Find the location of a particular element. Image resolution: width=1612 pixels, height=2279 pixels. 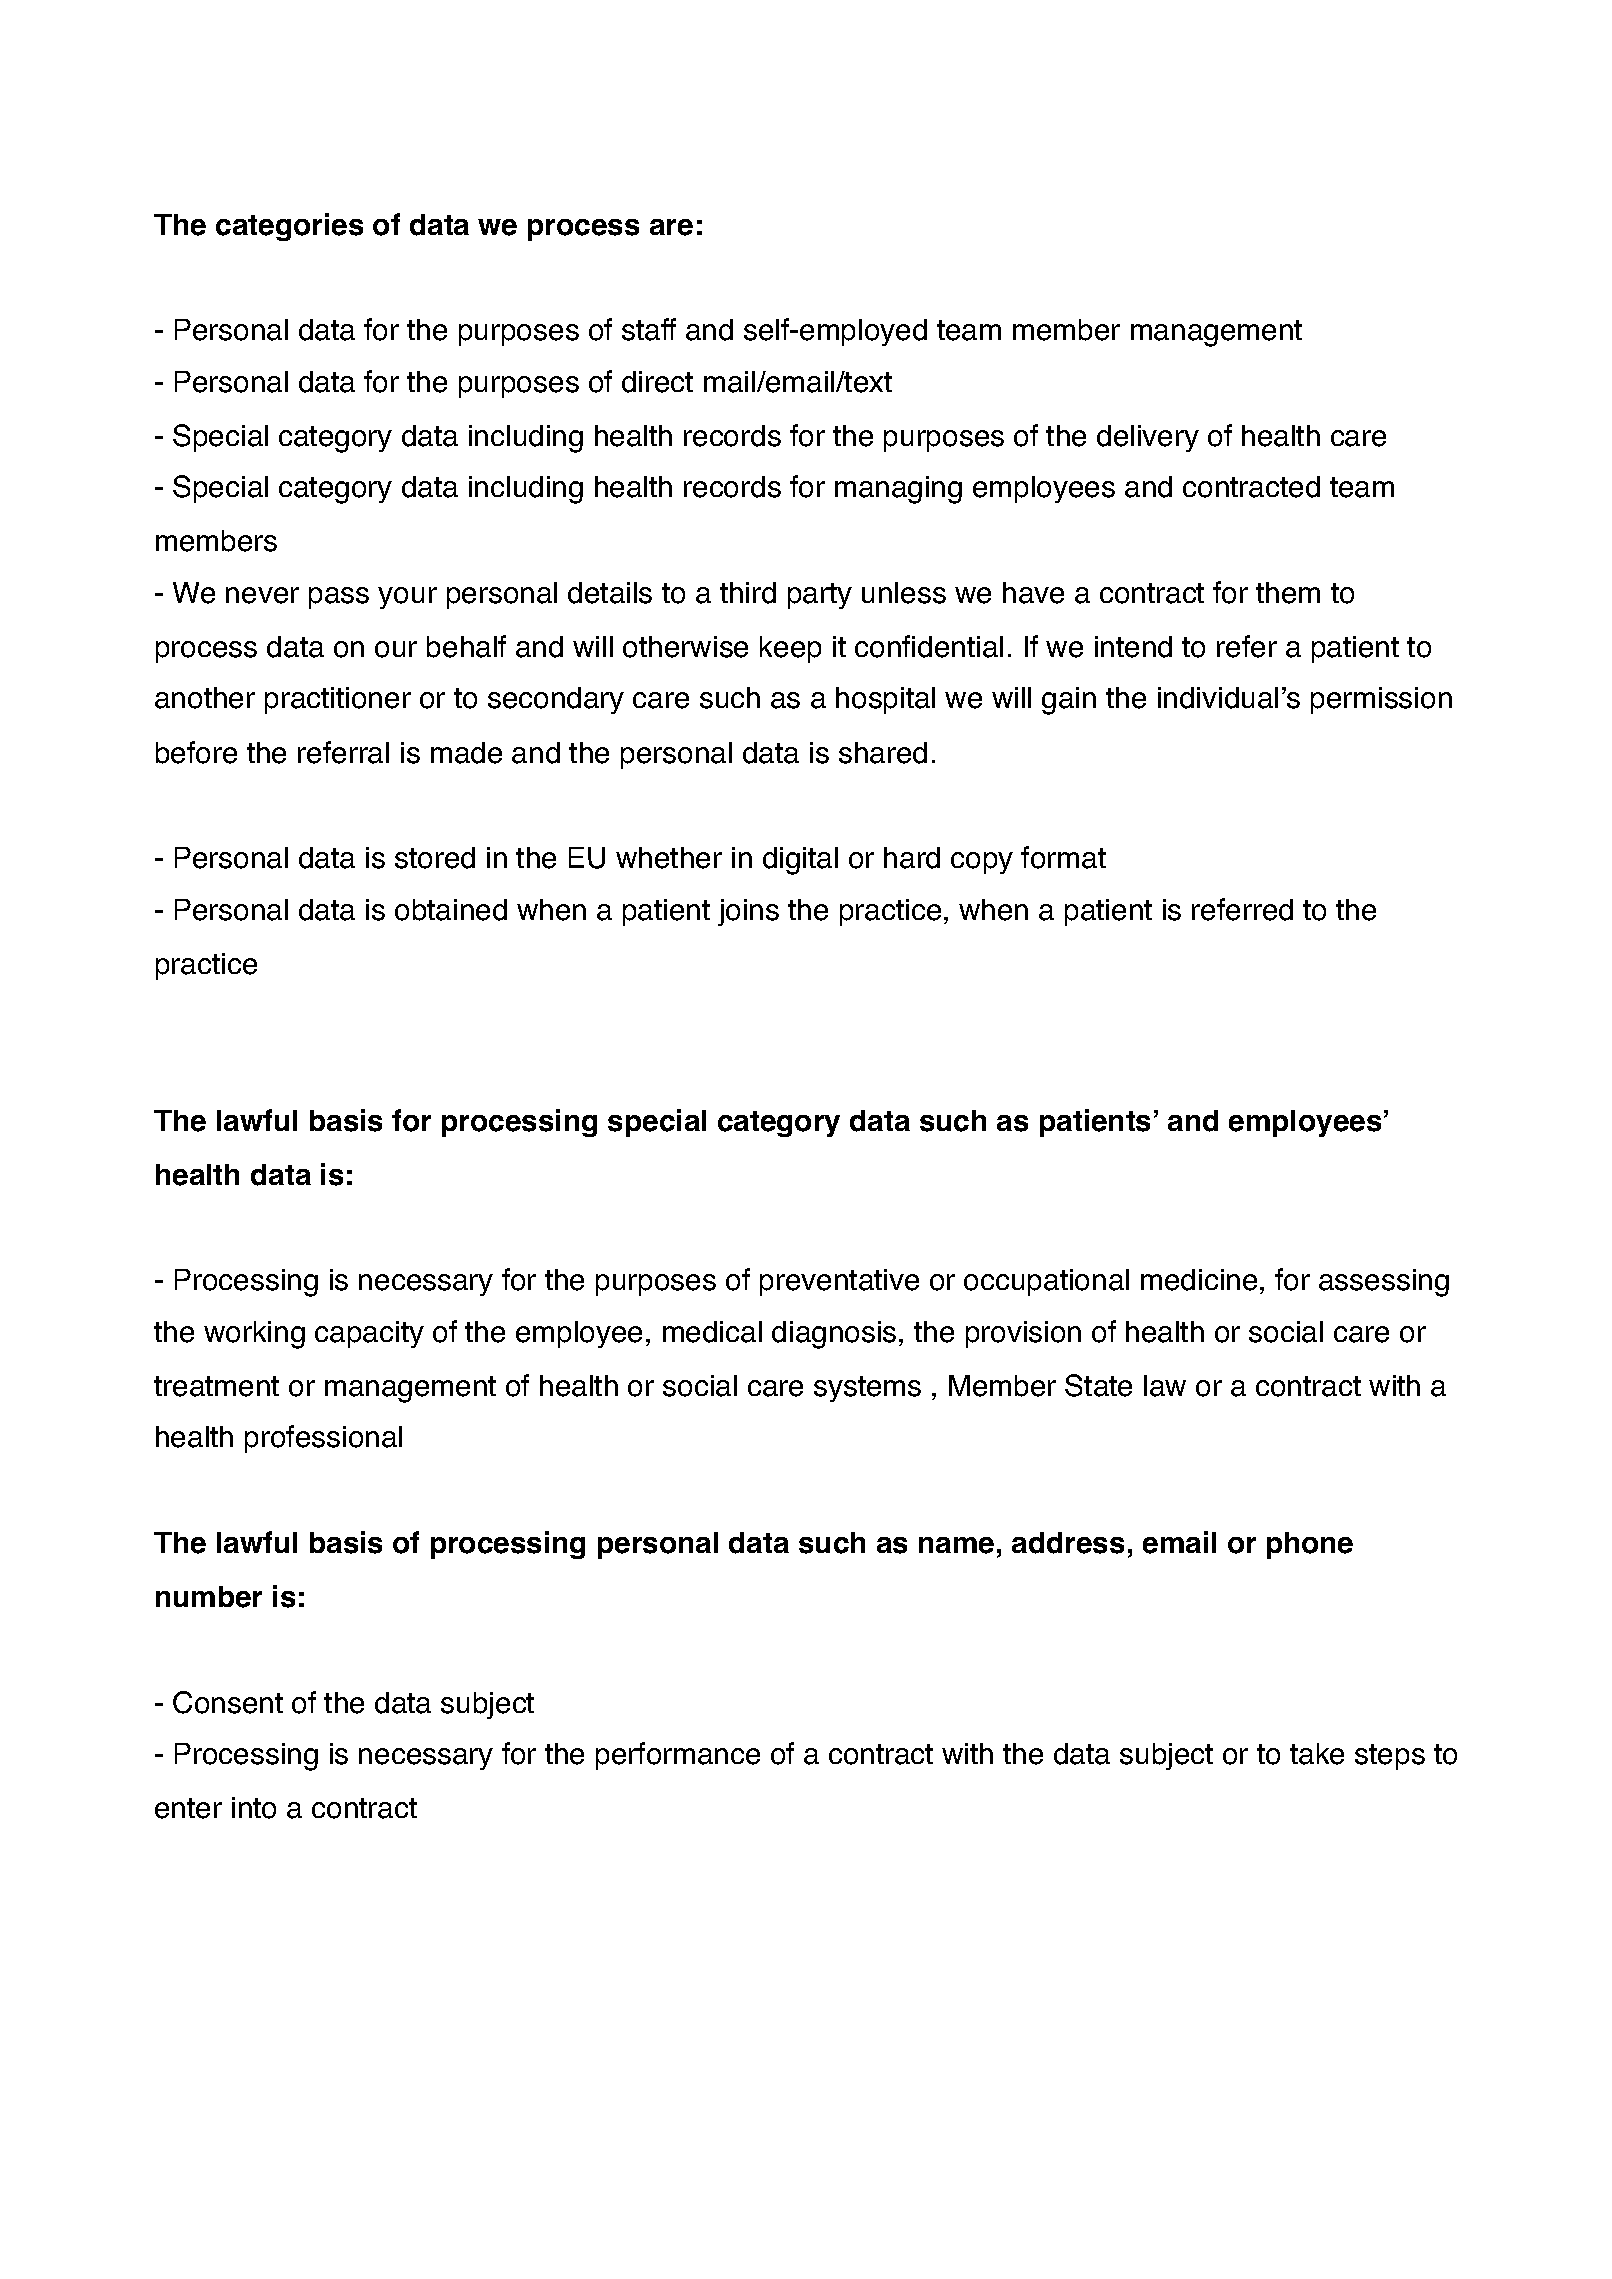

State is located at coordinates (1098, 1385).
